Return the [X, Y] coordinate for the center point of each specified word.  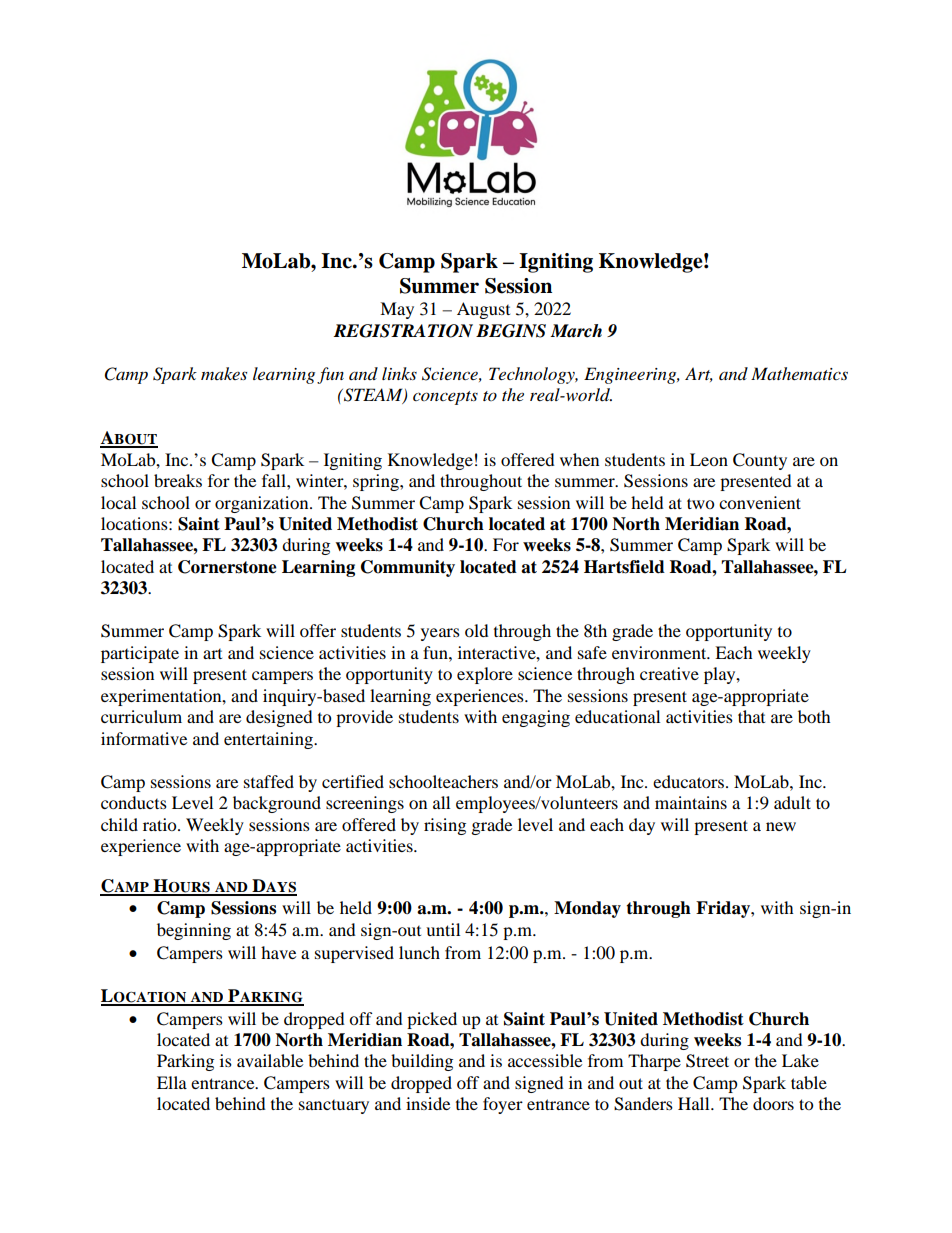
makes [224, 373]
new [781, 826]
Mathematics [799, 373]
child [119, 824]
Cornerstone [227, 567]
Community [408, 568]
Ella [172, 1082]
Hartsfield [624, 567]
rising [445, 826]
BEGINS [511, 331]
